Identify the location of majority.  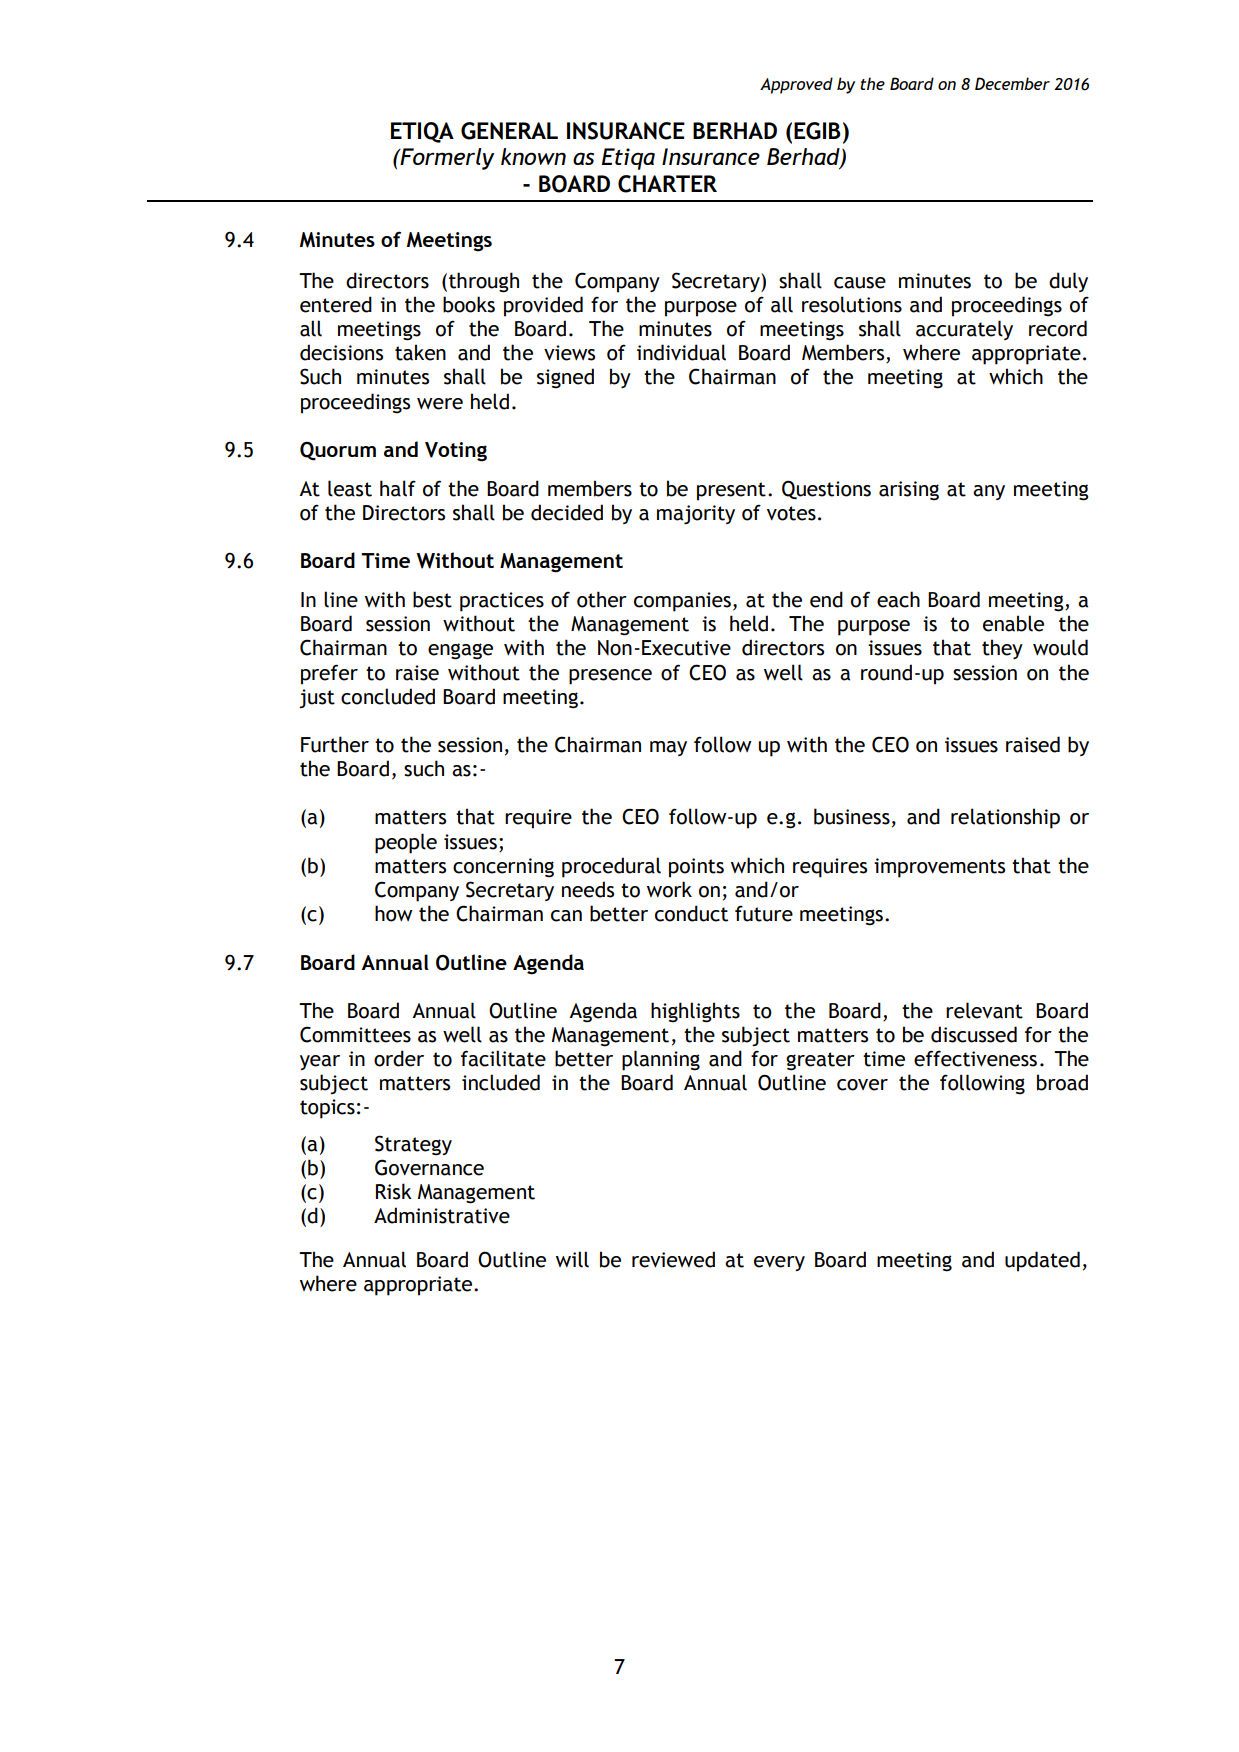
(696, 515).
